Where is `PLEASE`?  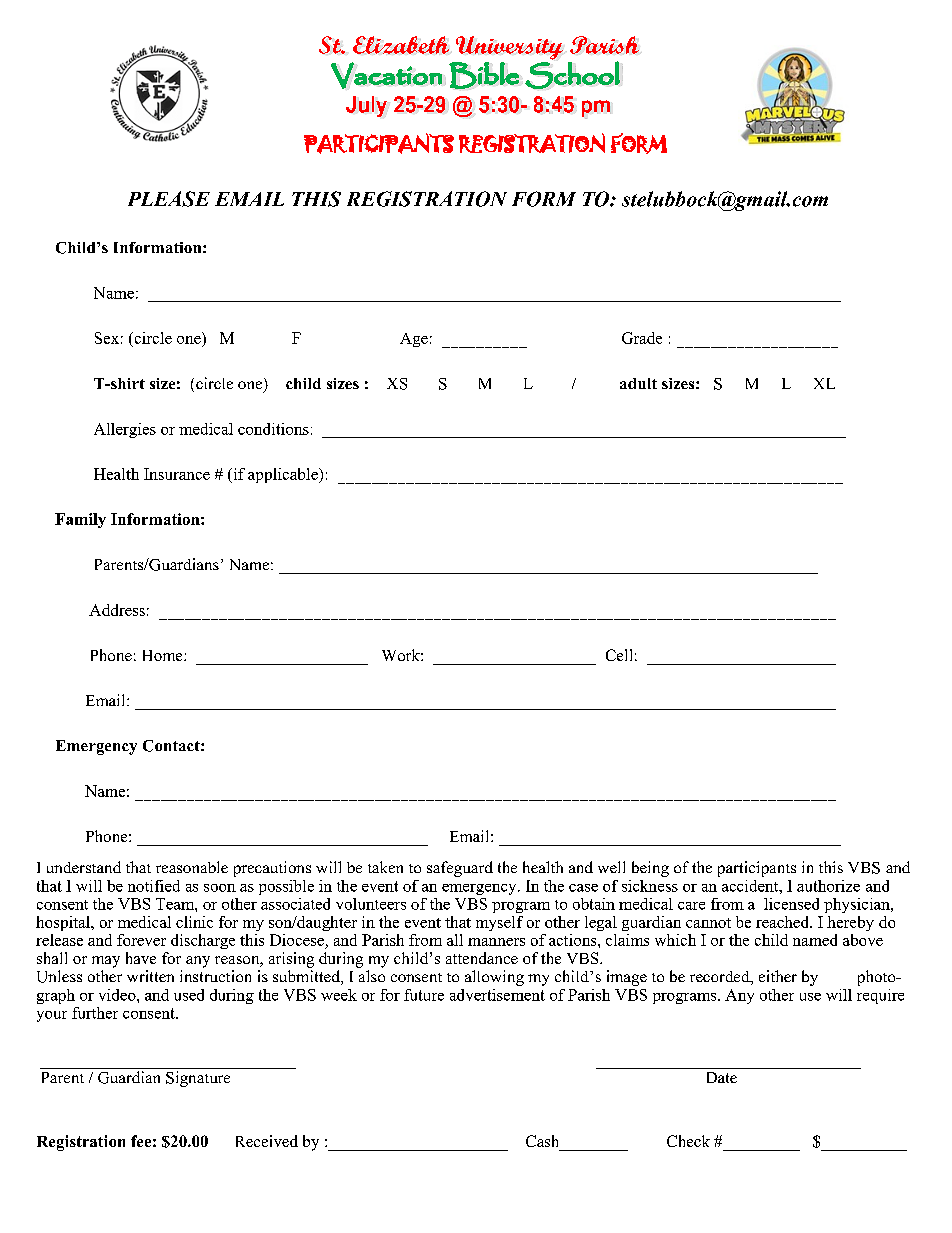
PLEASE is located at coordinates (169, 199).
